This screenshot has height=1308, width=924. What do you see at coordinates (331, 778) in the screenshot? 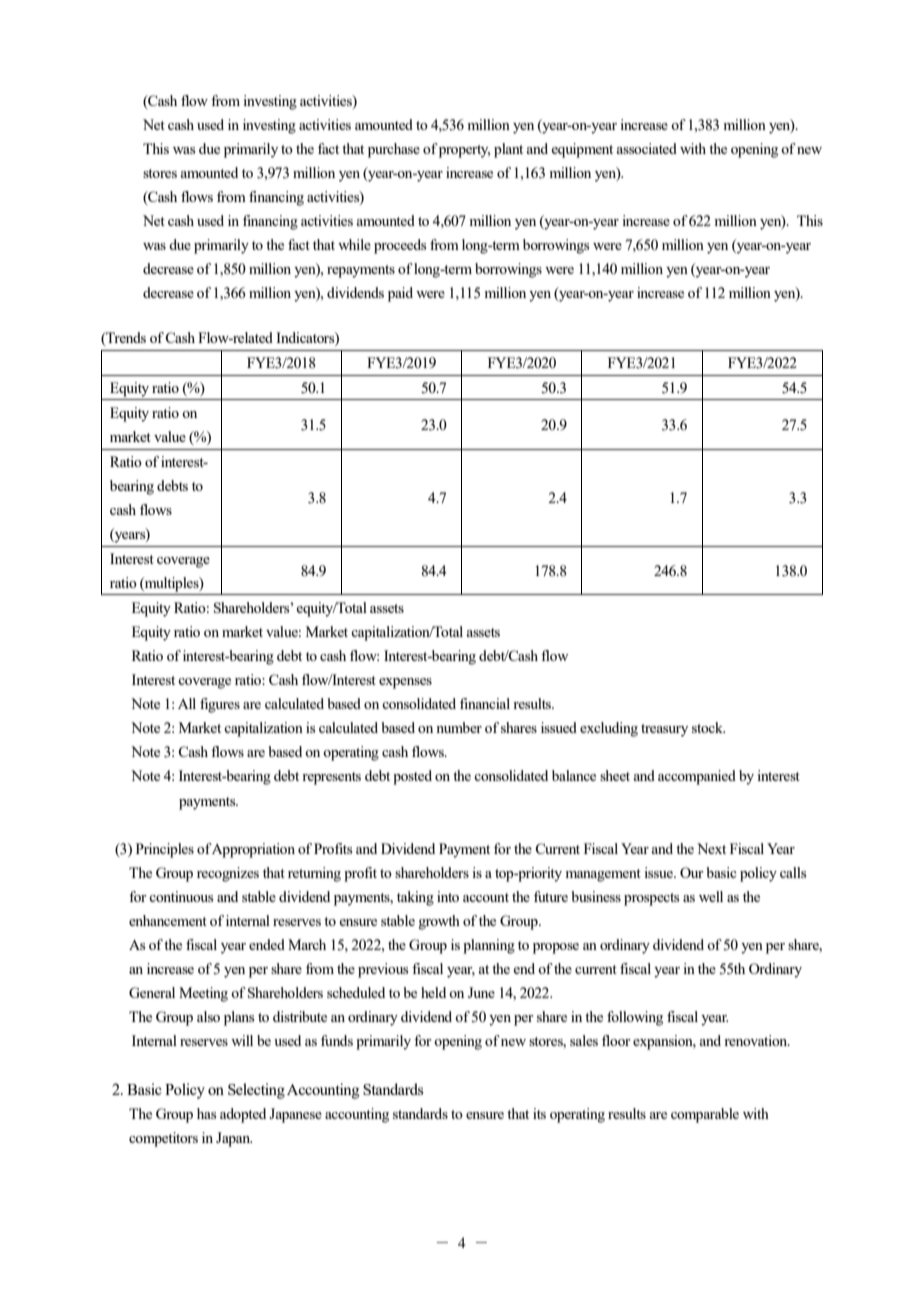
I see `represents` at bounding box center [331, 778].
